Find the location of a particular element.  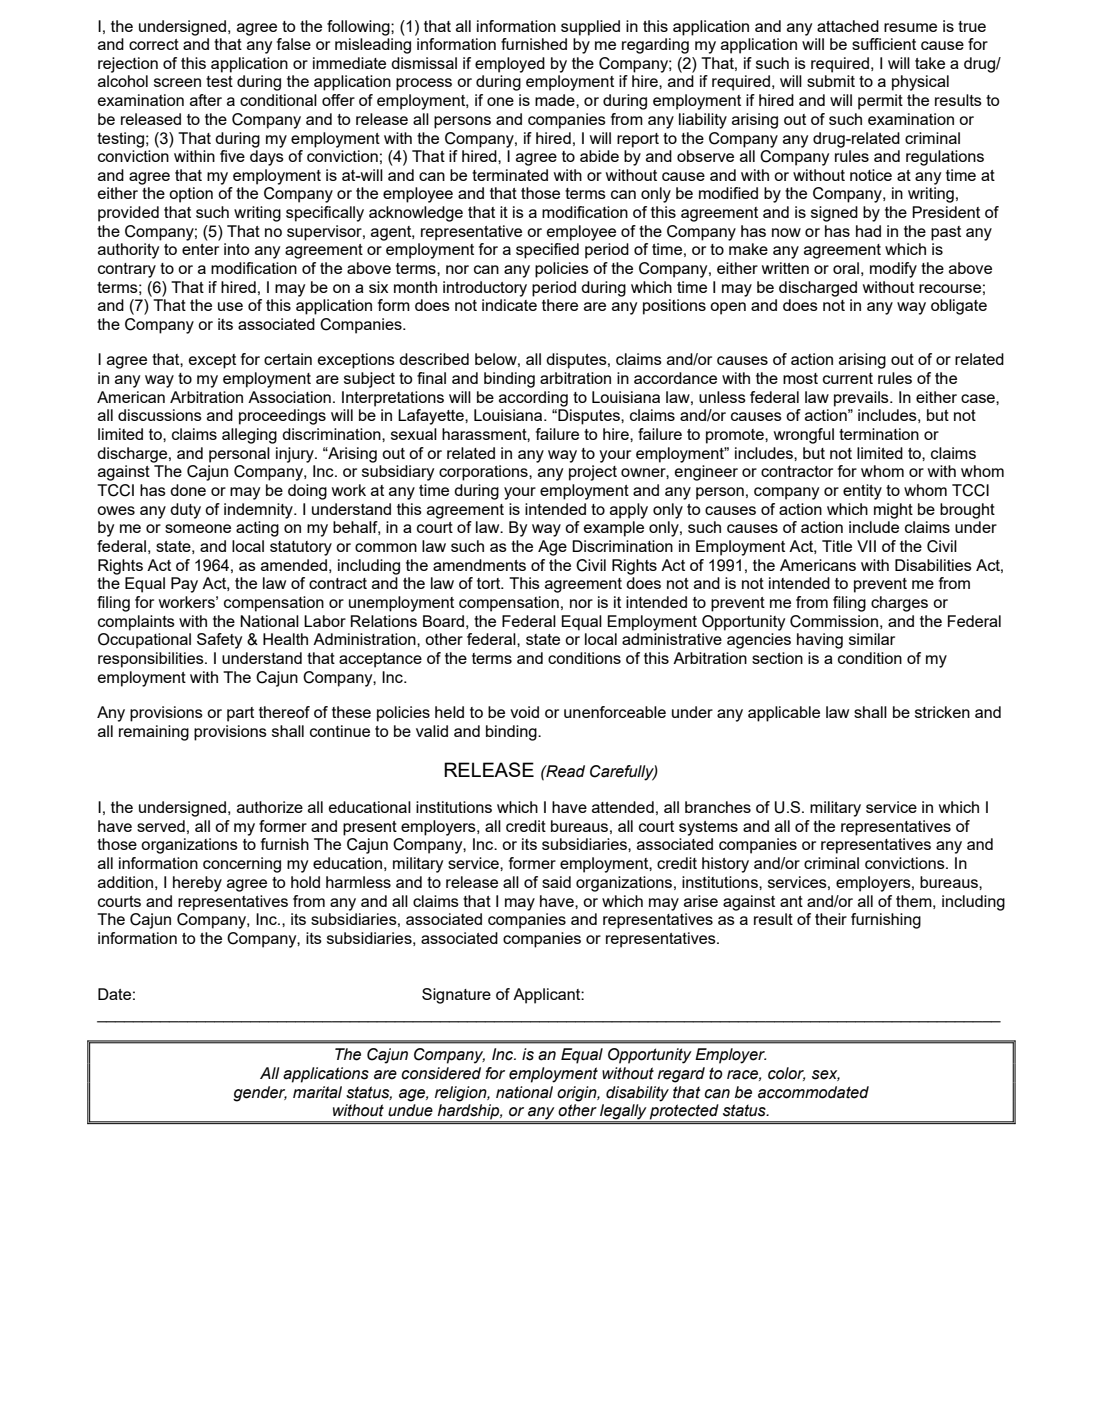

color is located at coordinates (786, 1074).
